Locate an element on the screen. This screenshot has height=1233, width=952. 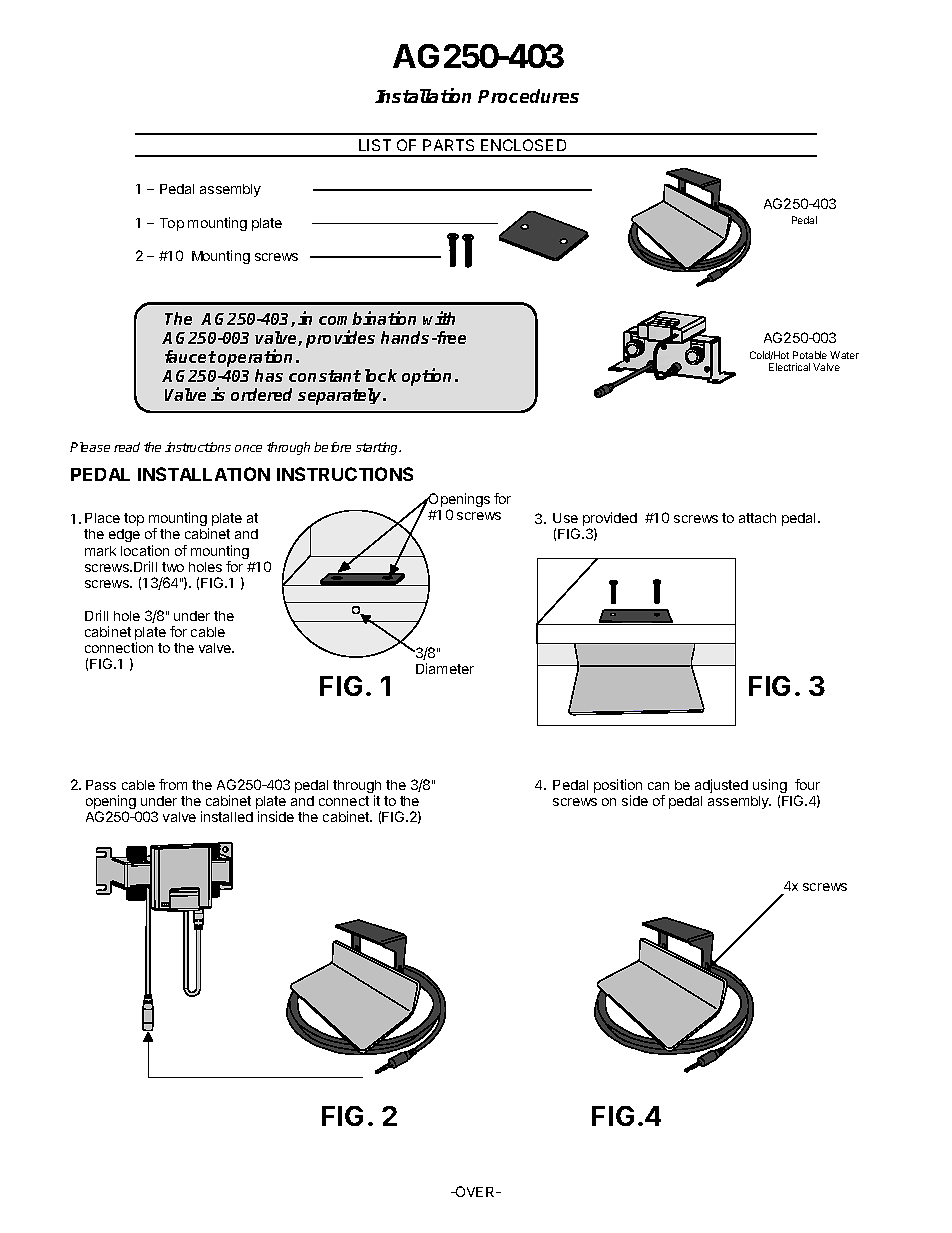
Procedures is located at coordinates (528, 96).
